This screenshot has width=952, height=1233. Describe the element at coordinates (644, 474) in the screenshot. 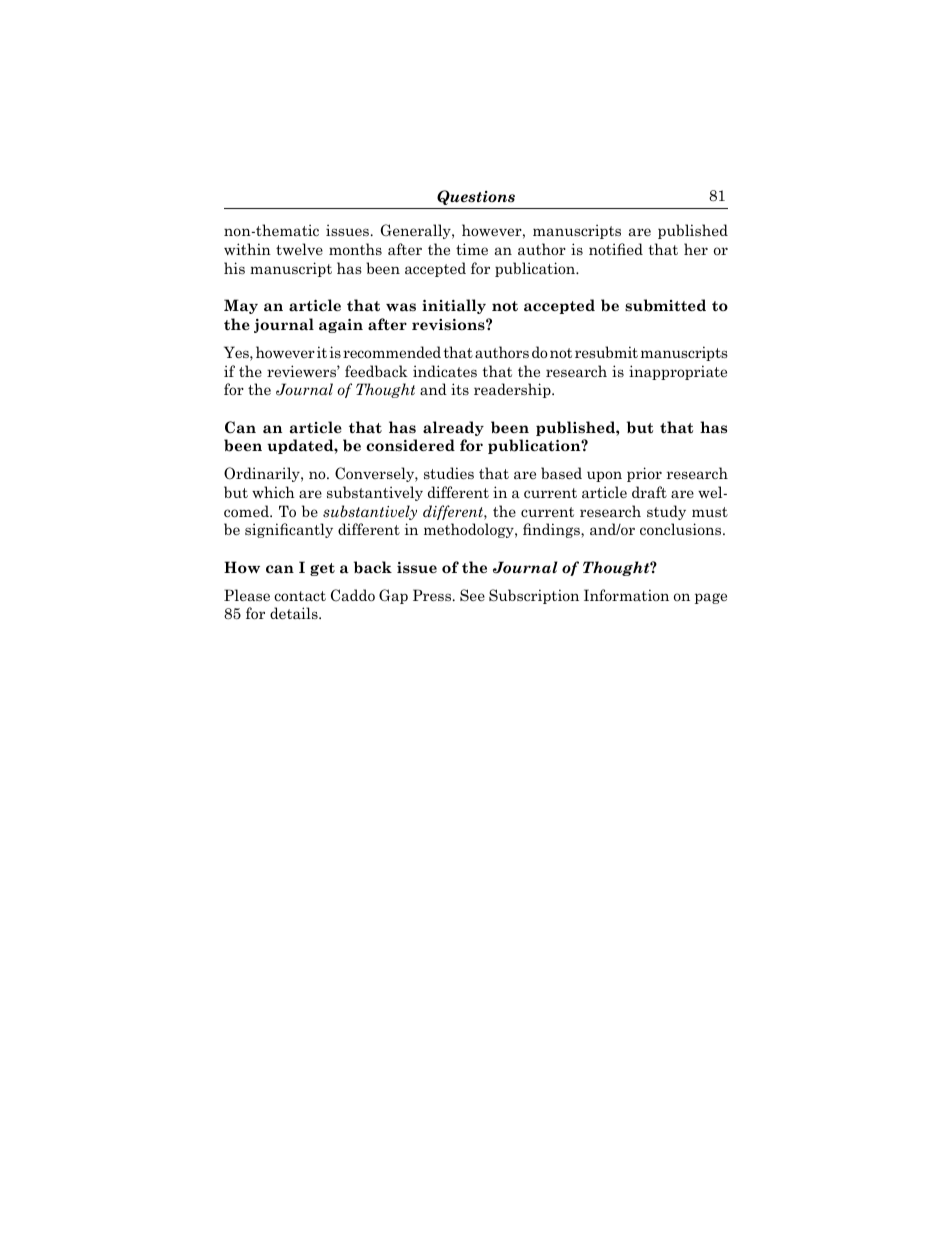

I see `prior` at that location.
